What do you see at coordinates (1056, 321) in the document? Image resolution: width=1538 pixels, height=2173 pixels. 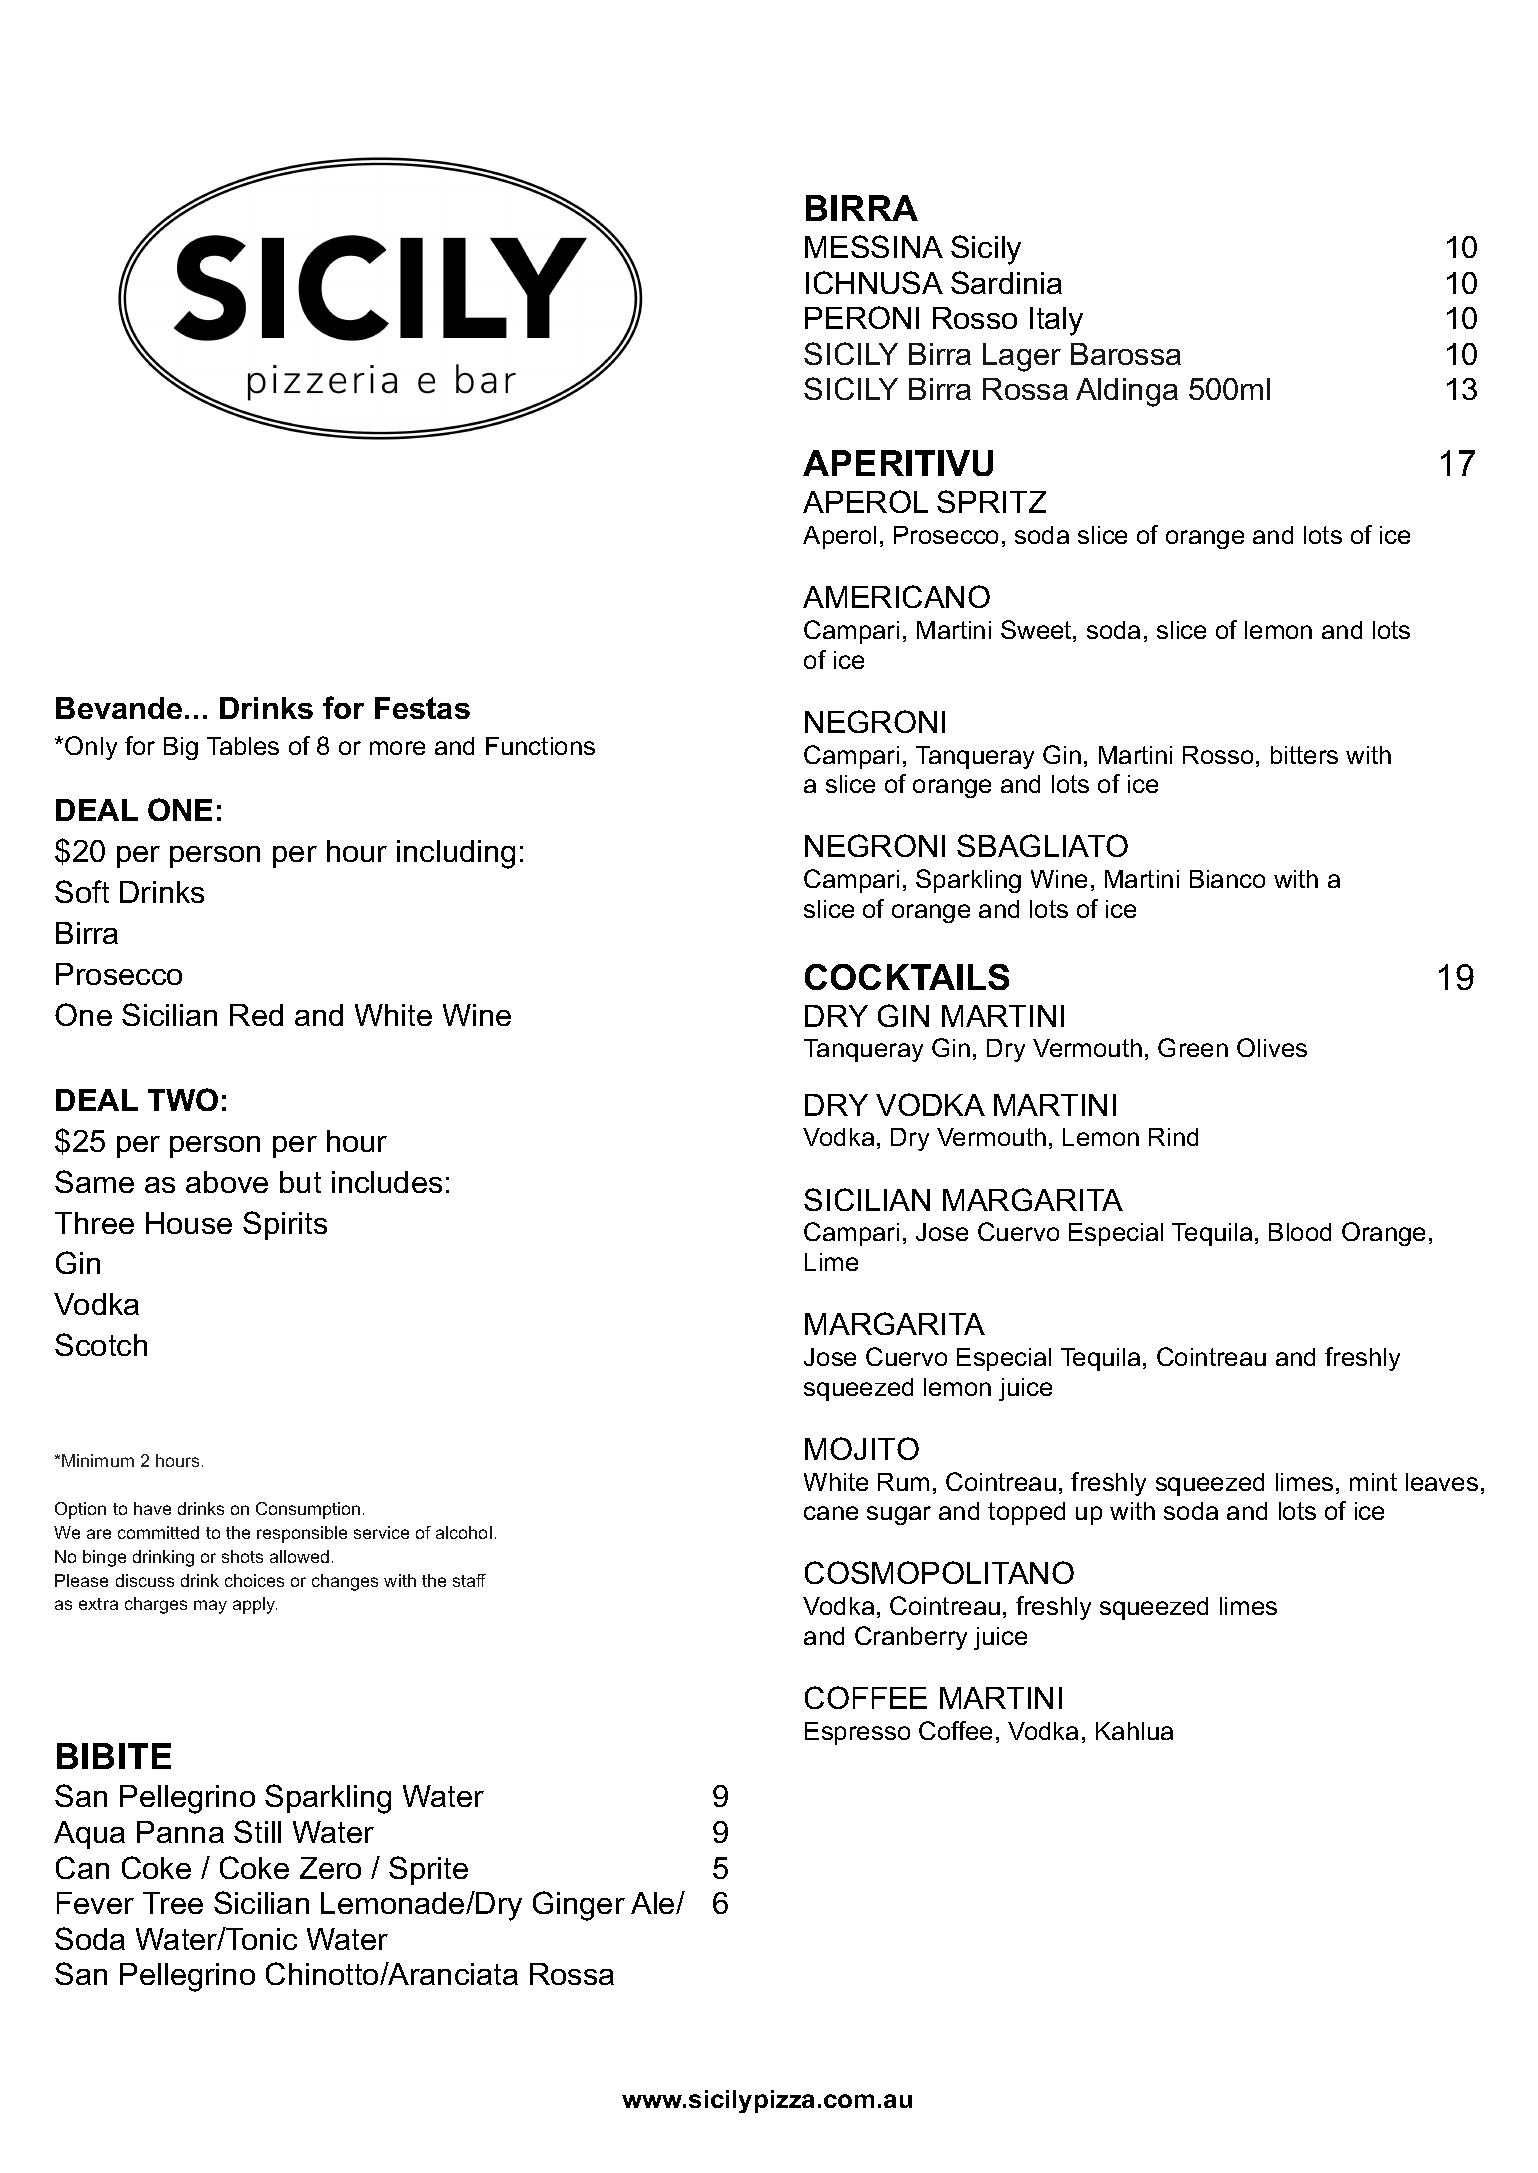 I see `Italy` at bounding box center [1056, 321].
